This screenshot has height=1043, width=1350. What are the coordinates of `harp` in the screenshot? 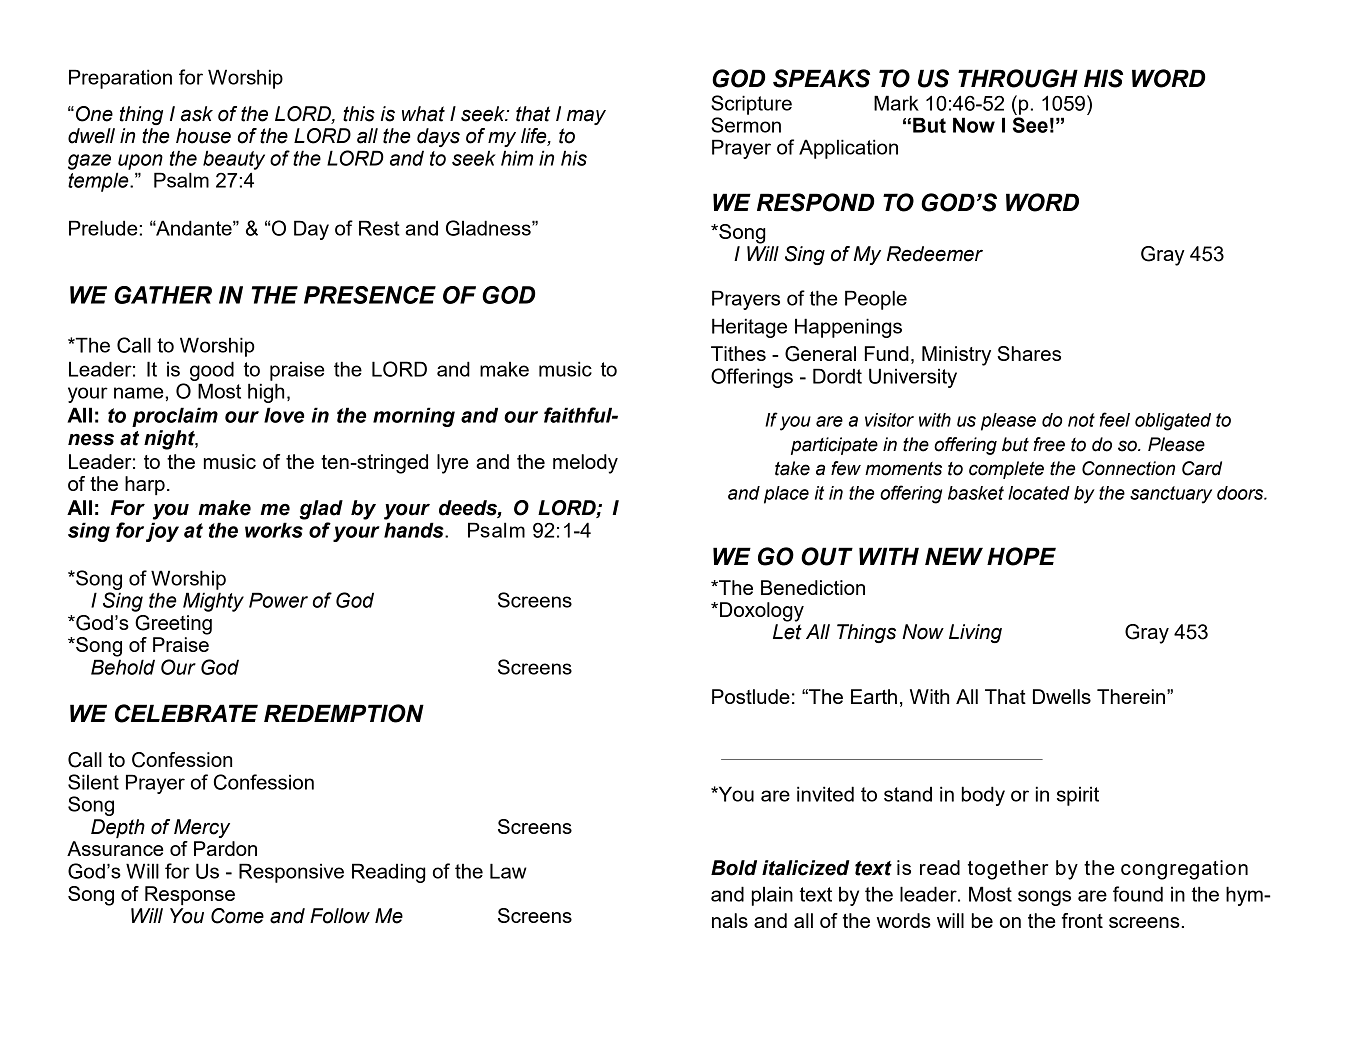 It's located at (145, 485).
